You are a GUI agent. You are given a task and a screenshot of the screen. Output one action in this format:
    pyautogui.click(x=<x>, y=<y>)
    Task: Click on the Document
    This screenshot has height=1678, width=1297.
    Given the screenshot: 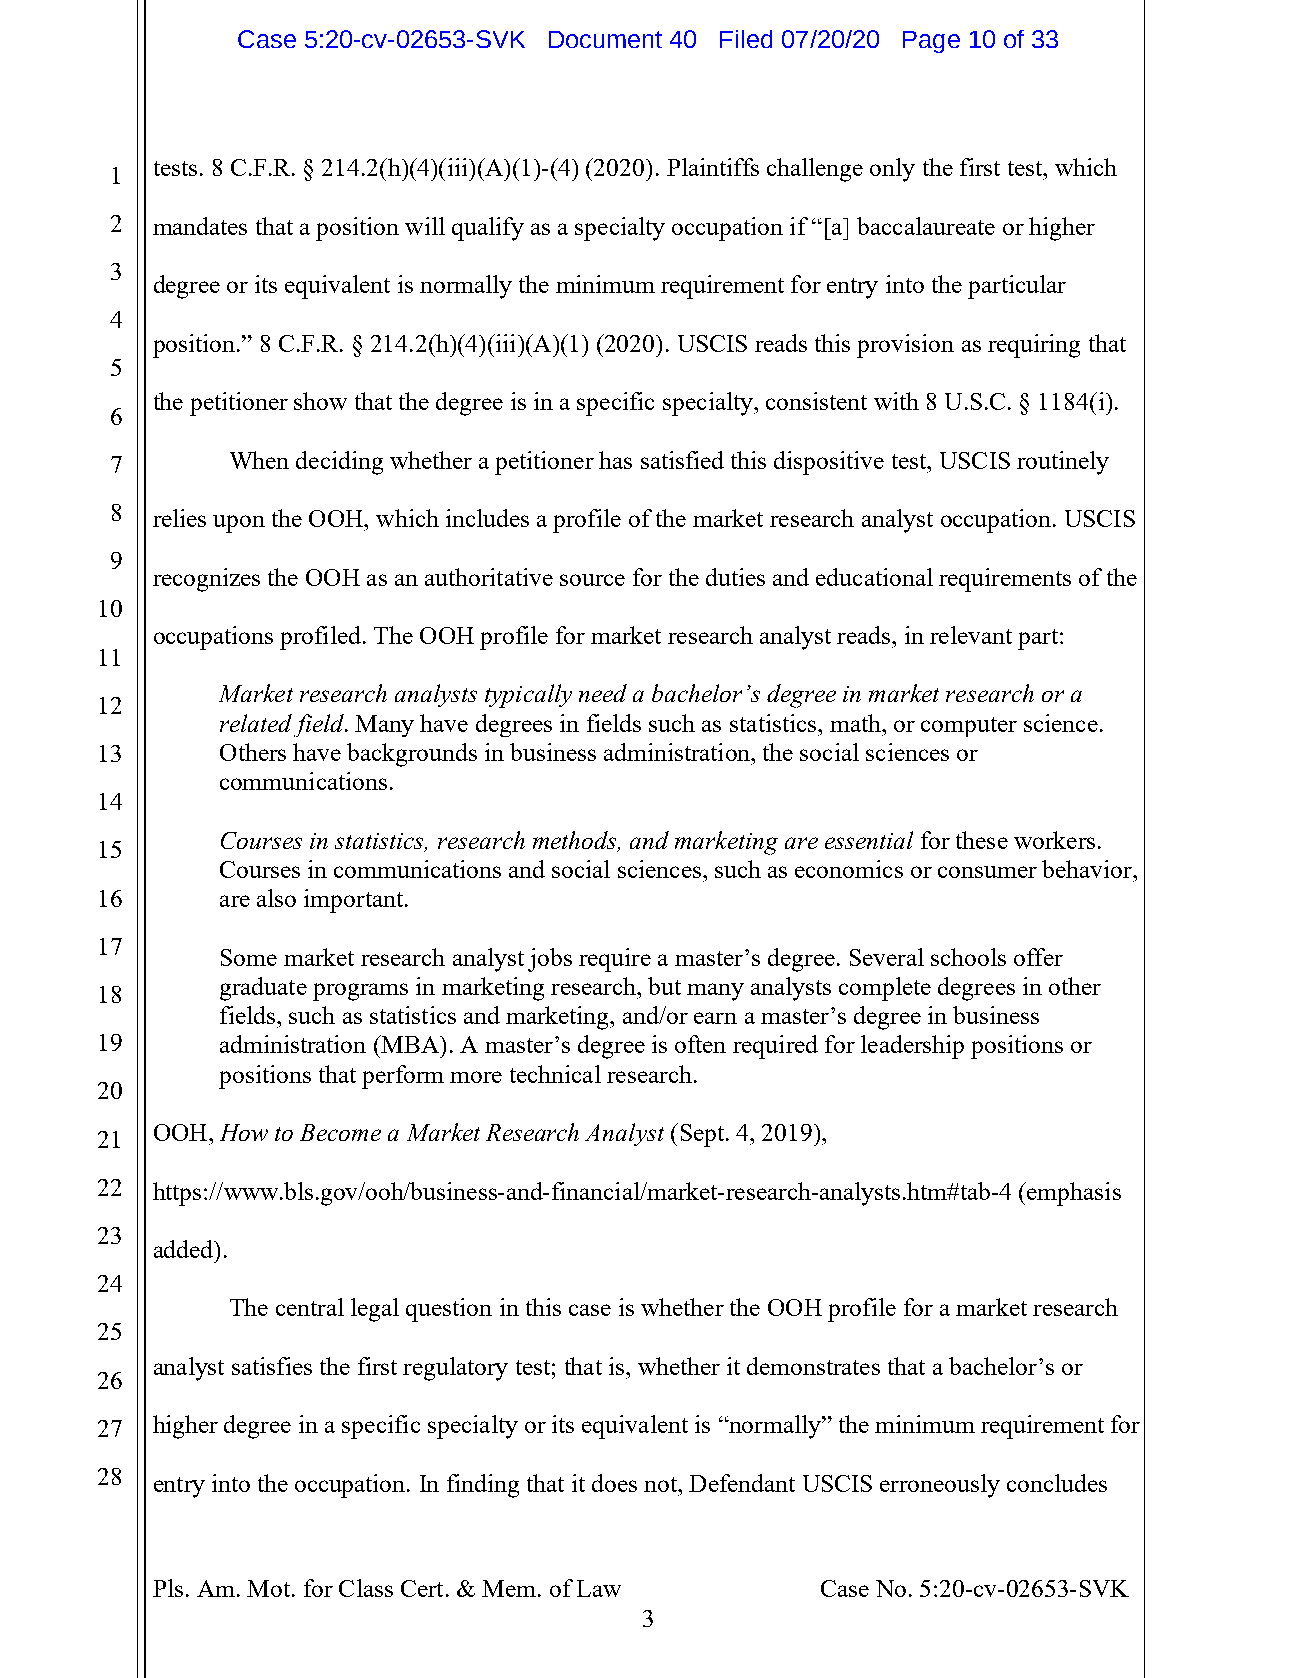 What is the action you would take?
    pyautogui.click(x=605, y=39)
